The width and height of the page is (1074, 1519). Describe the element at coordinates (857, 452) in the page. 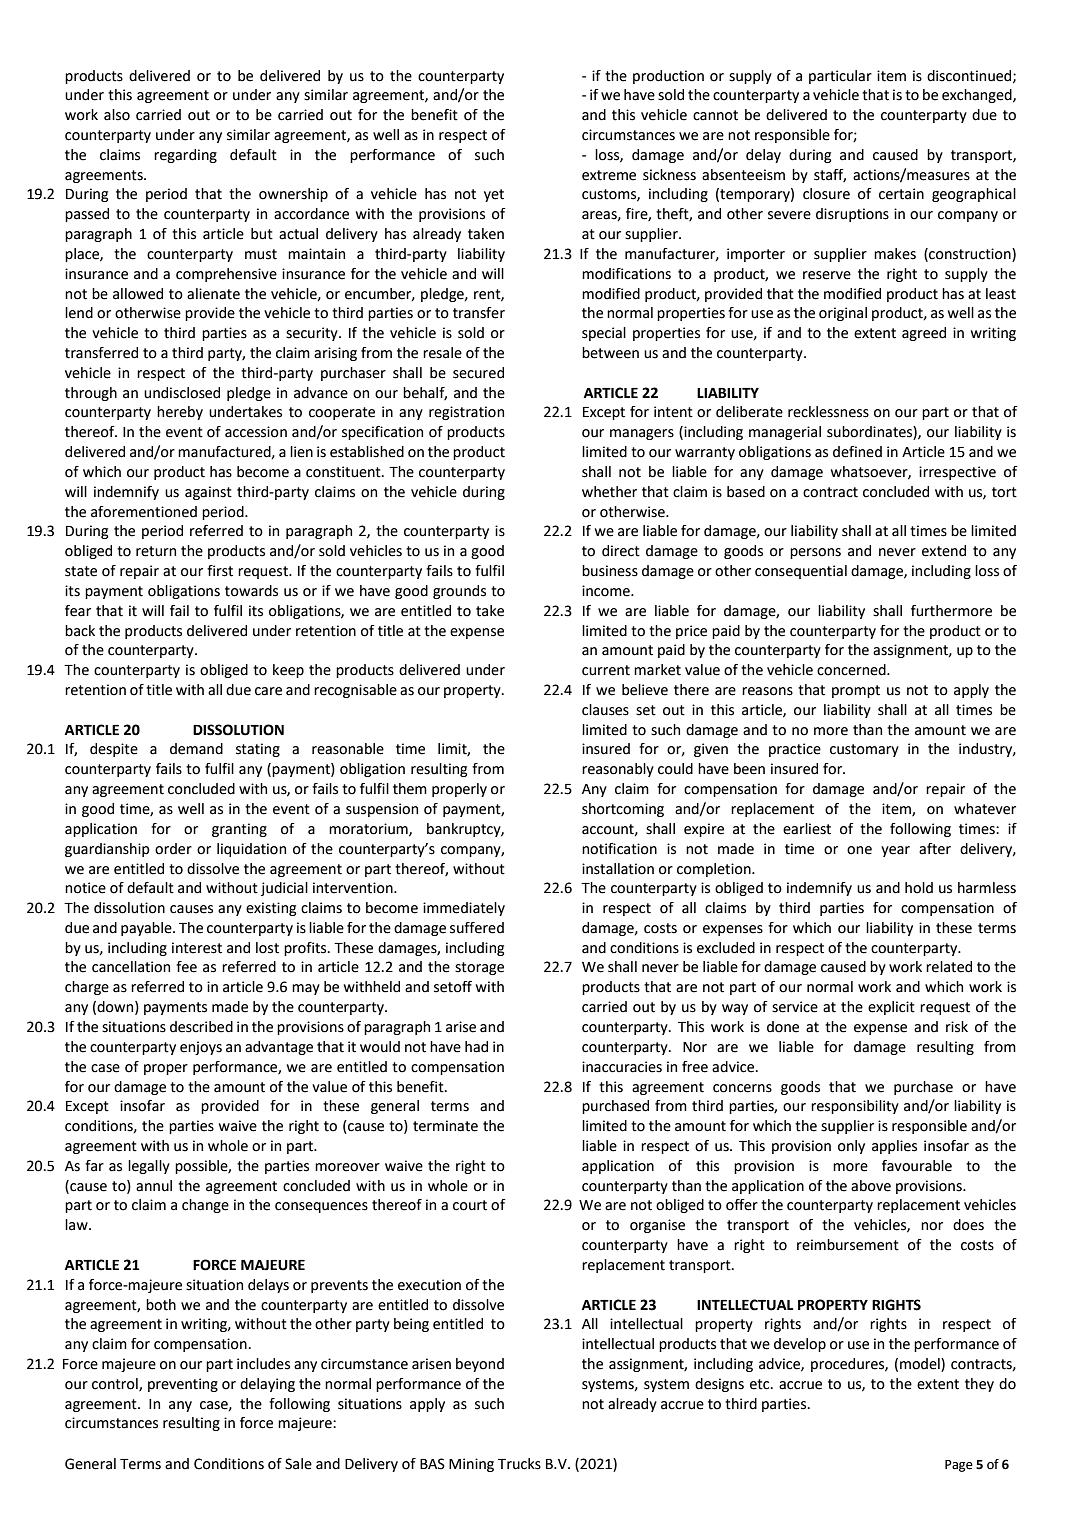

I see `defined` at that location.
